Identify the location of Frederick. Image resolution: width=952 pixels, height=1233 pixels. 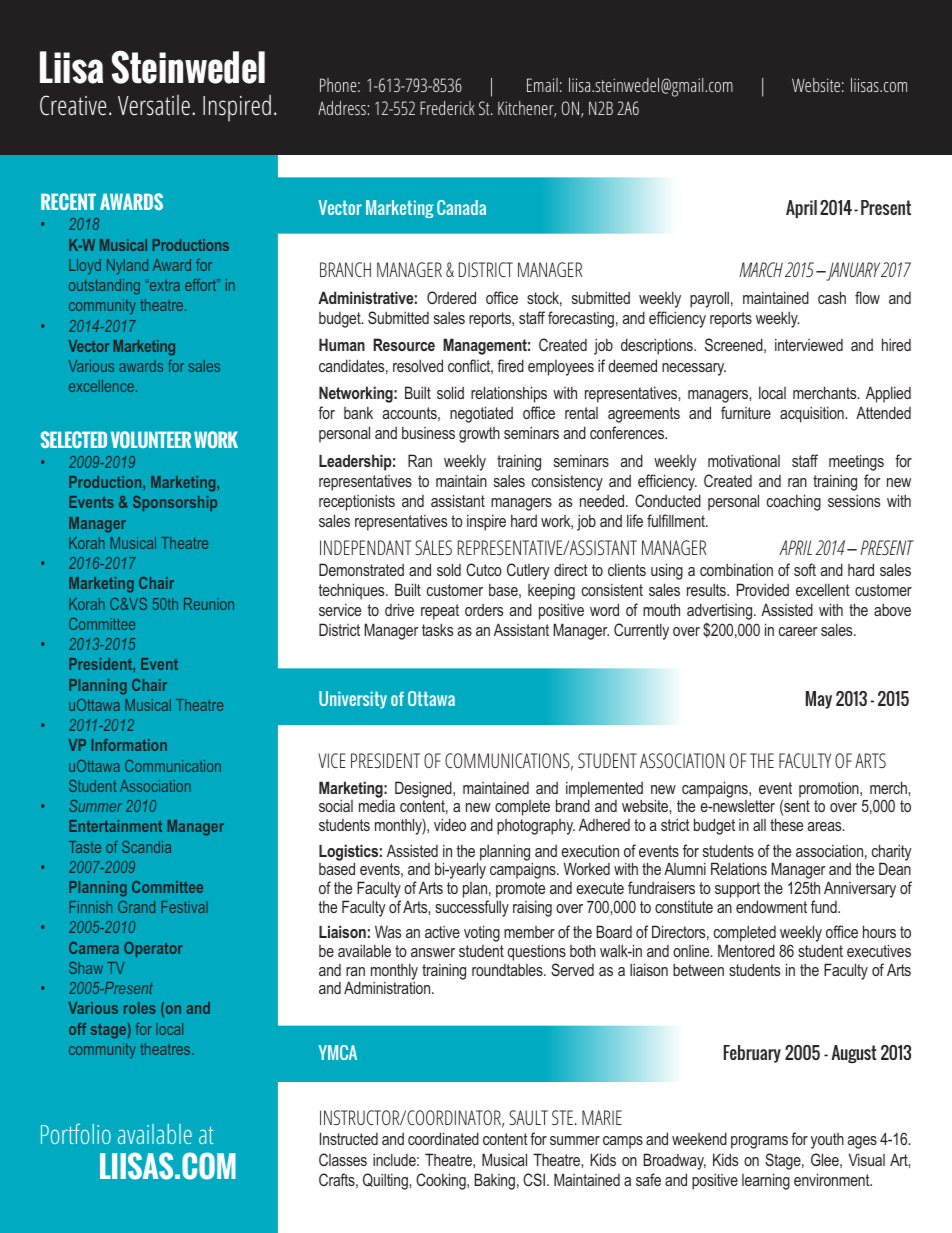
(447, 108).
